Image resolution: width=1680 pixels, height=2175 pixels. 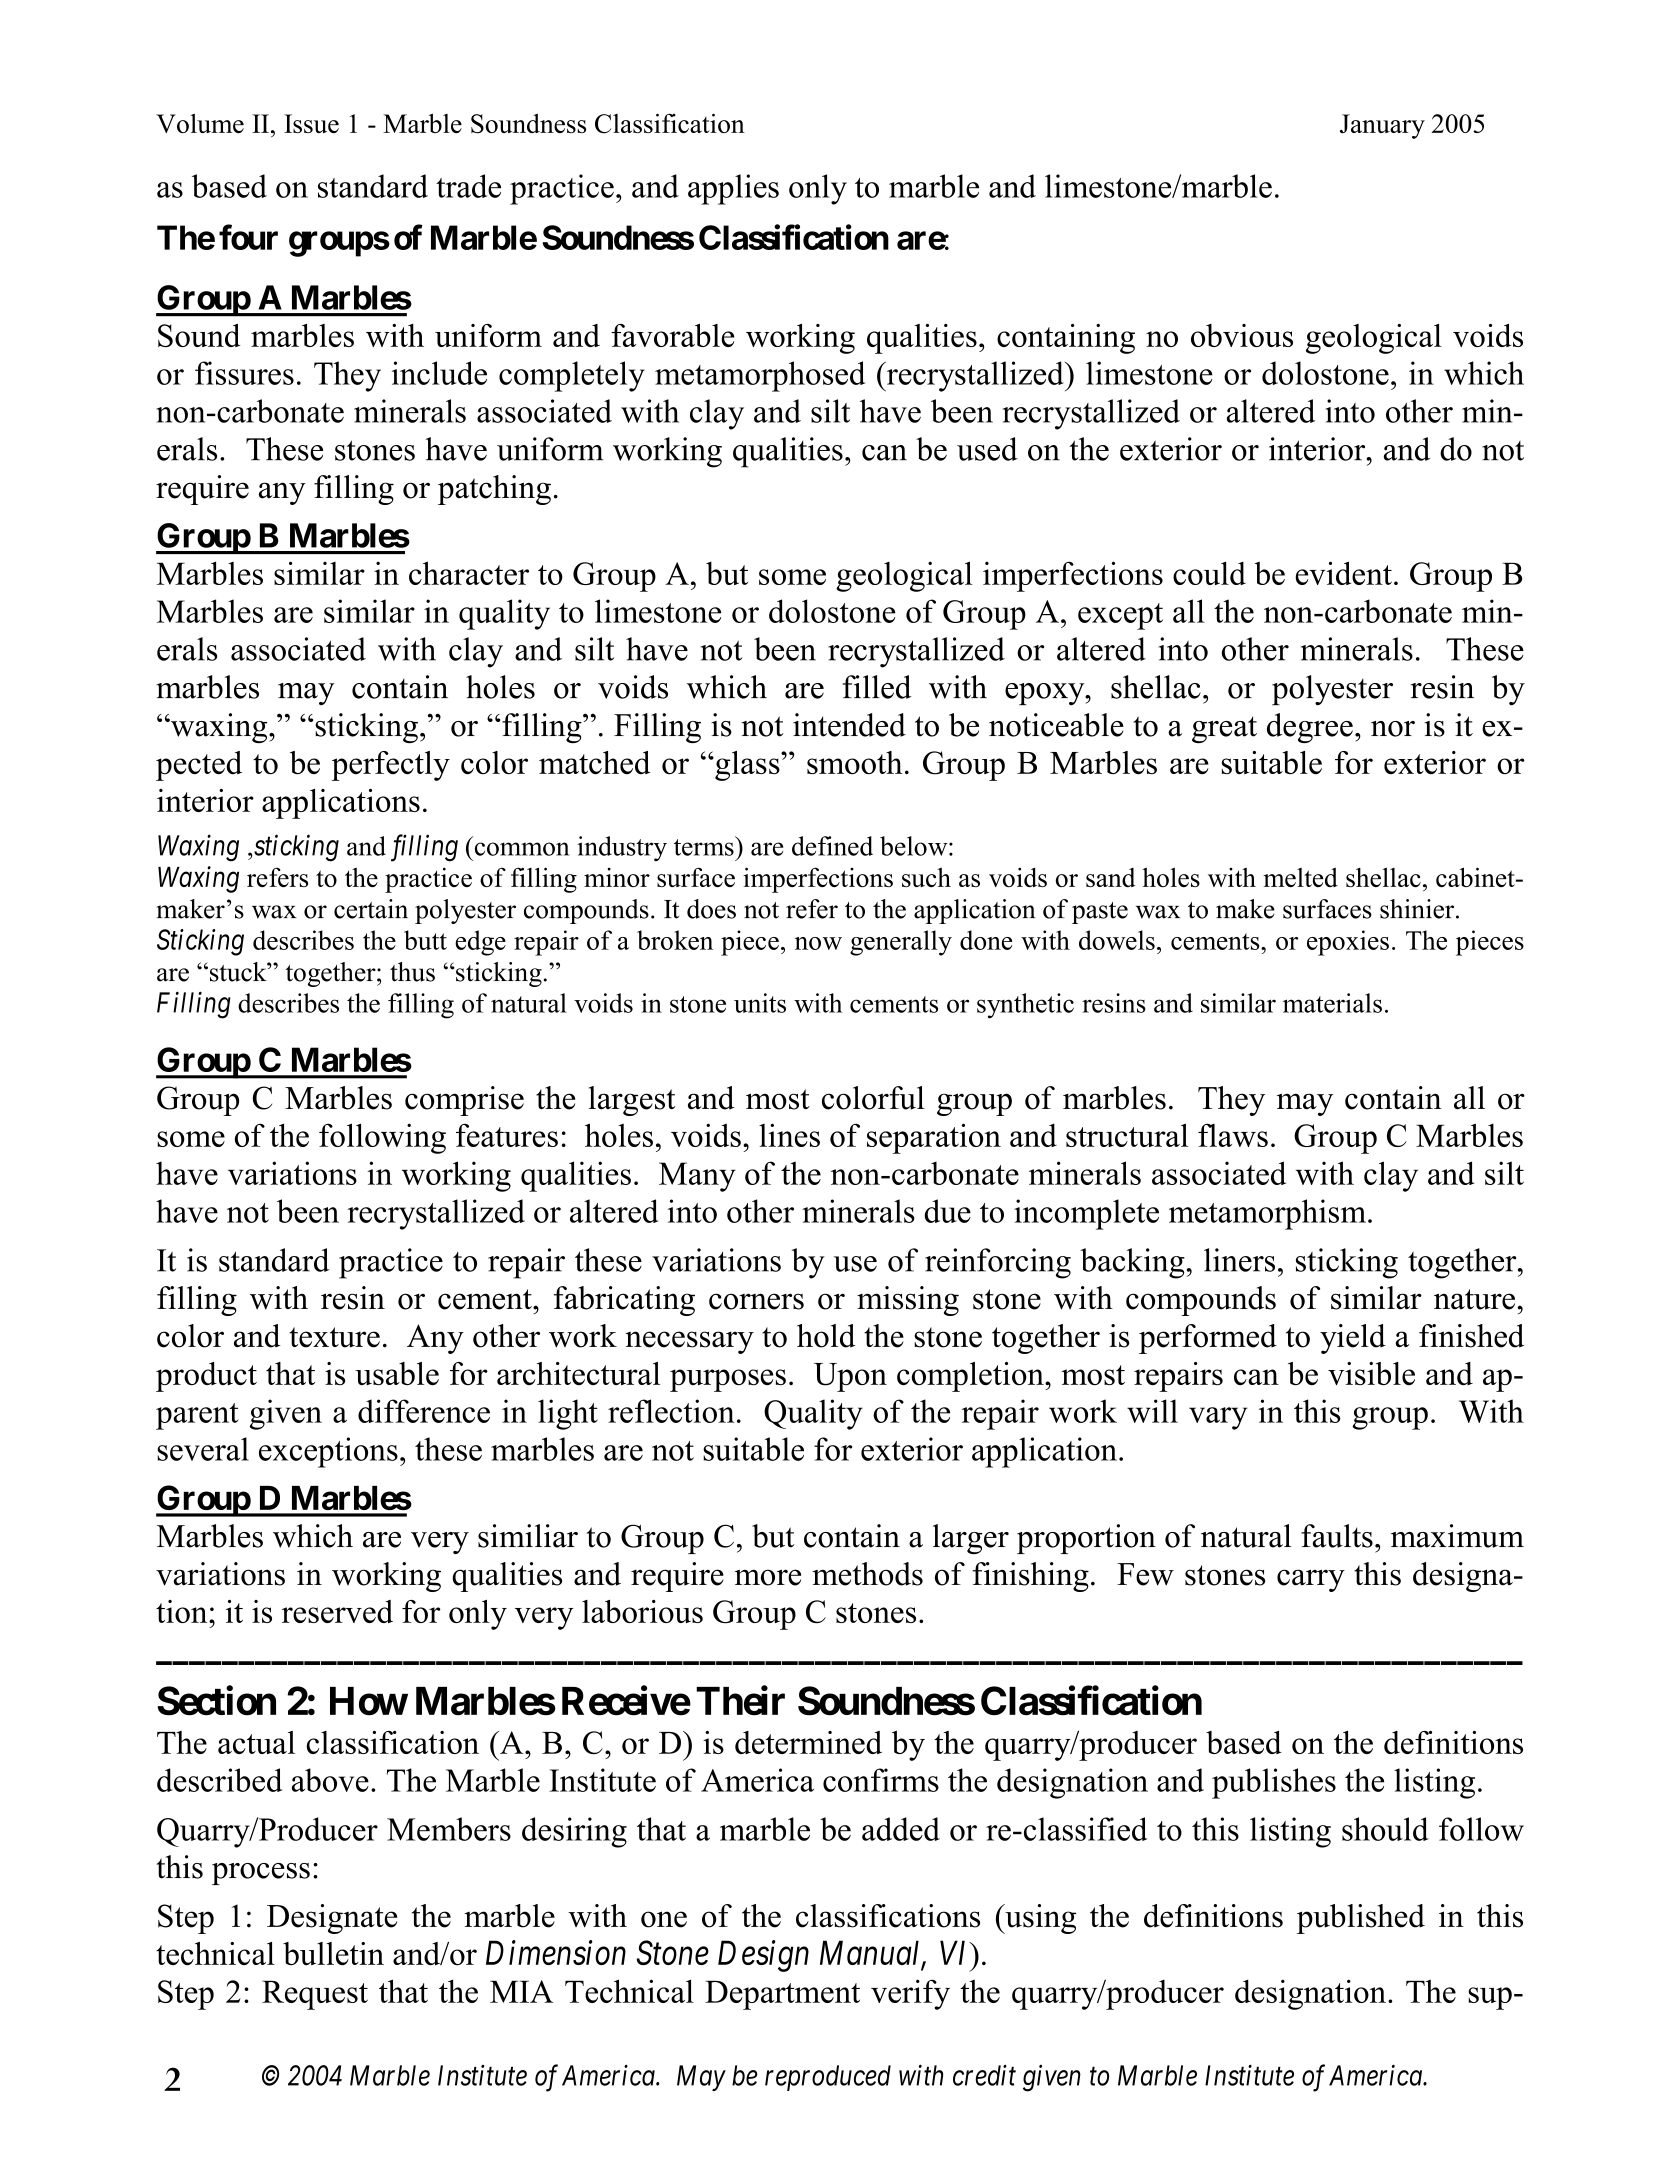 What do you see at coordinates (315, 1995) in the screenshot?
I see `Request` at bounding box center [315, 1995].
